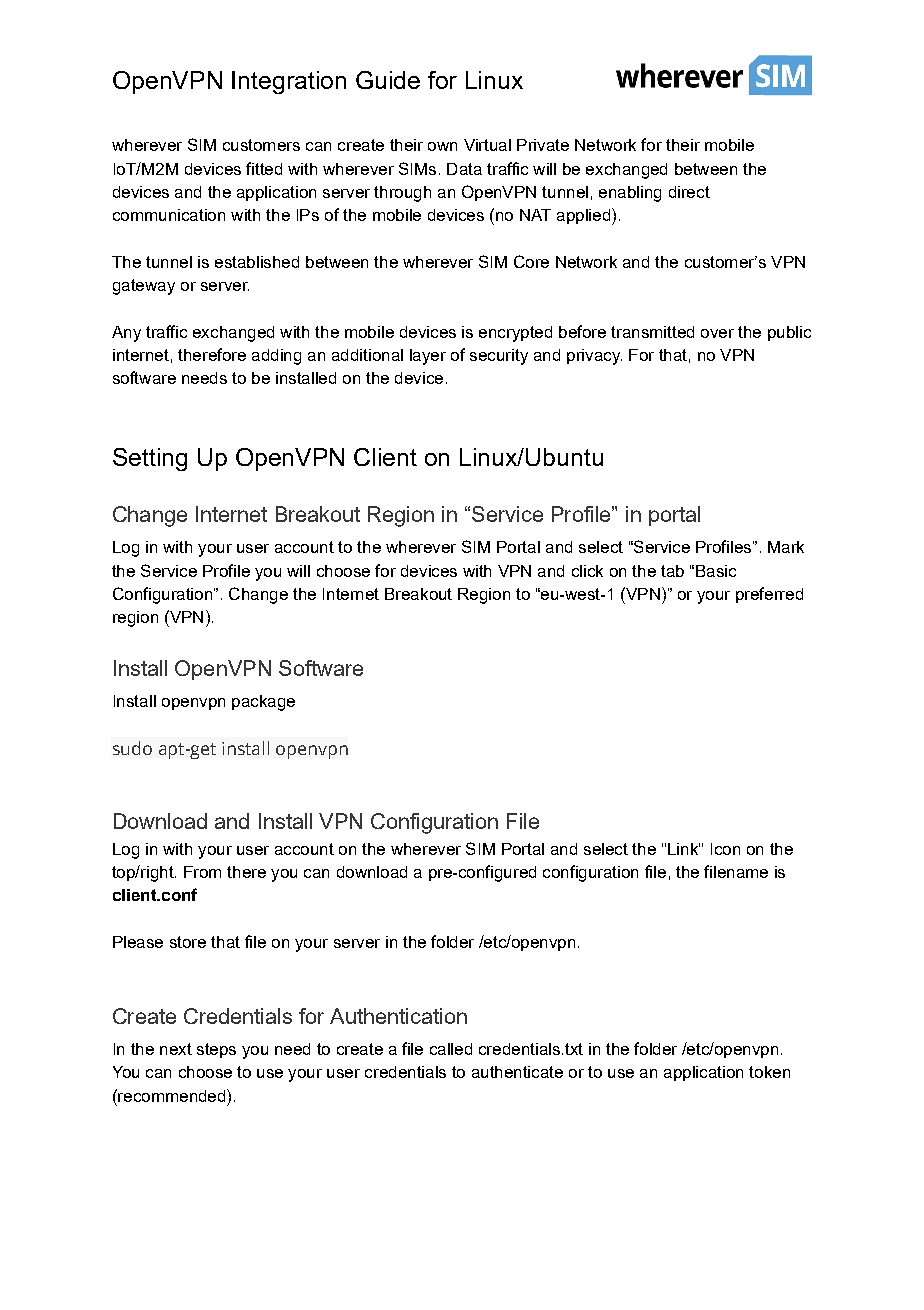 This screenshot has width=924, height=1310. I want to click on package, so click(263, 703).
